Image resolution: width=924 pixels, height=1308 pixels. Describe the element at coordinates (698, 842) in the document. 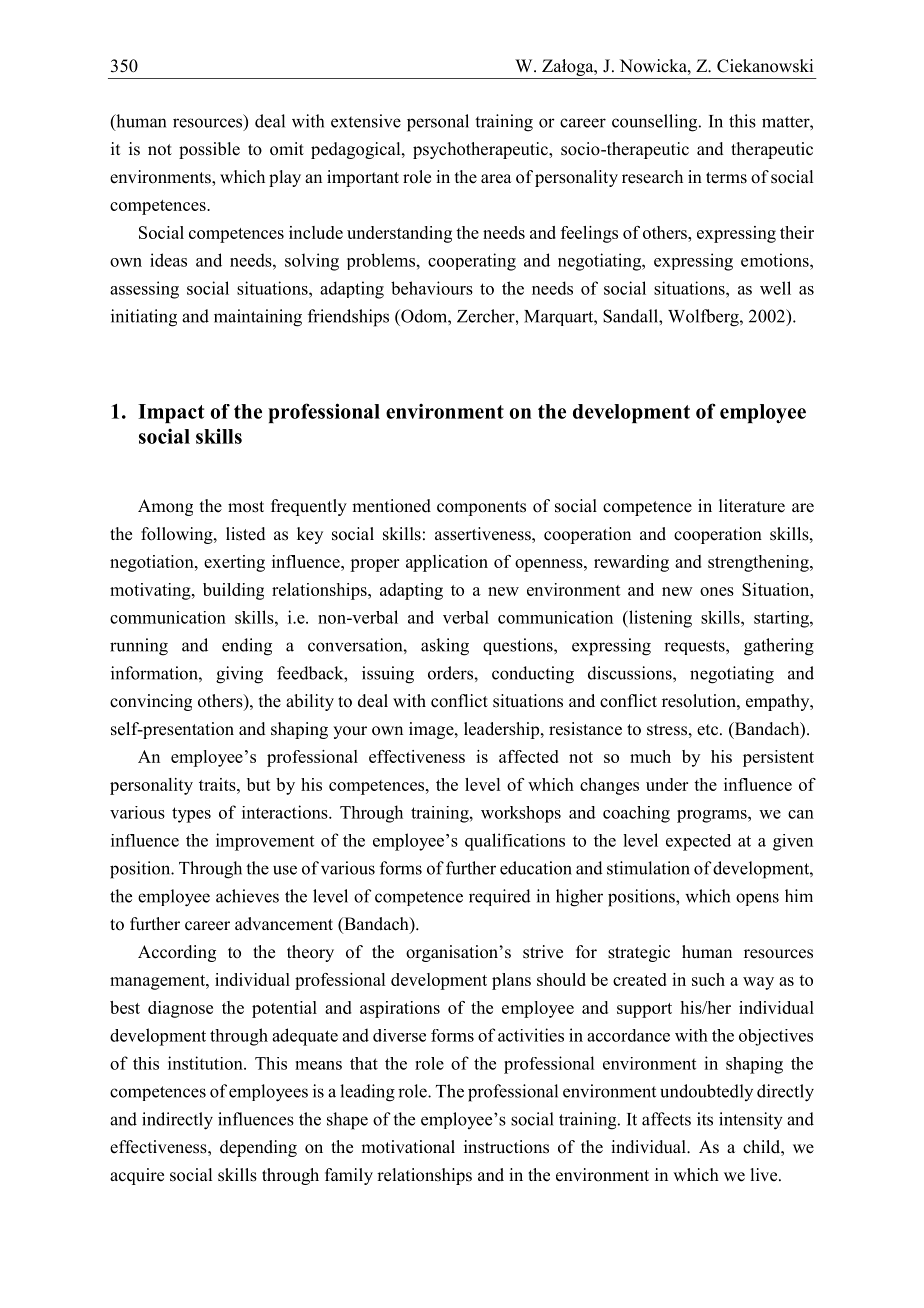

I see `expected` at that location.
